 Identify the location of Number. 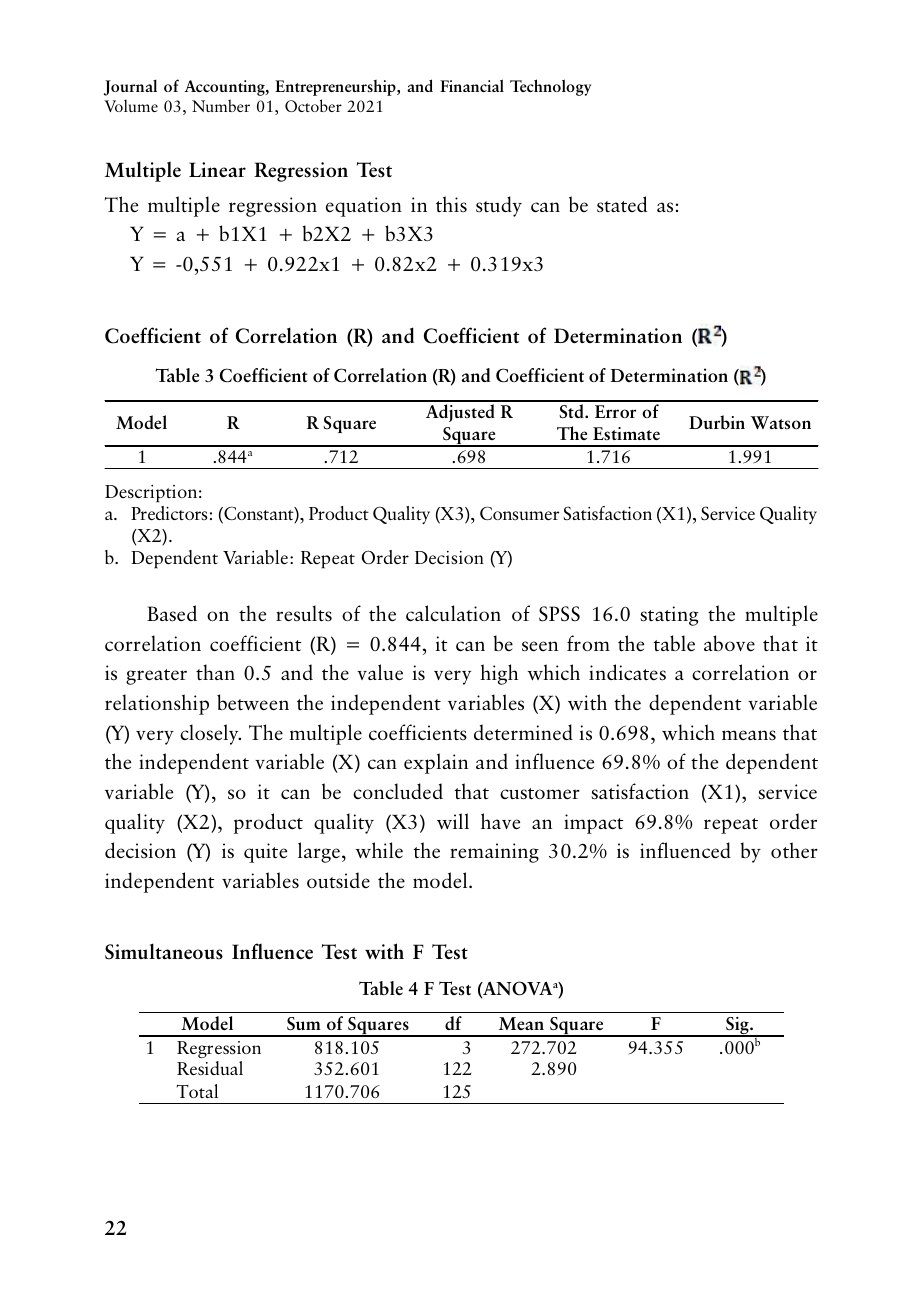
(221, 105).
